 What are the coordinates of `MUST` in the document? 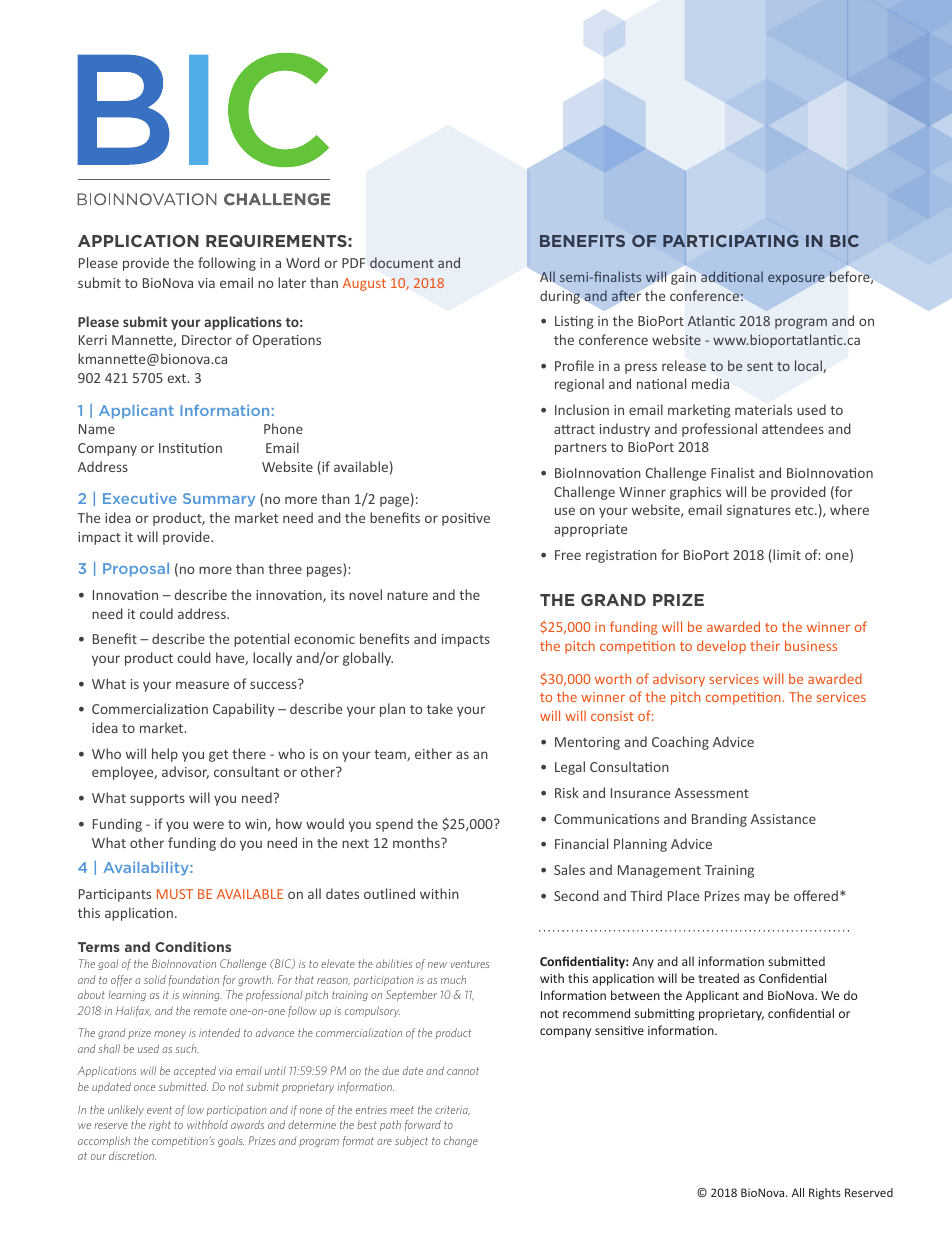 It's located at (175, 894).
